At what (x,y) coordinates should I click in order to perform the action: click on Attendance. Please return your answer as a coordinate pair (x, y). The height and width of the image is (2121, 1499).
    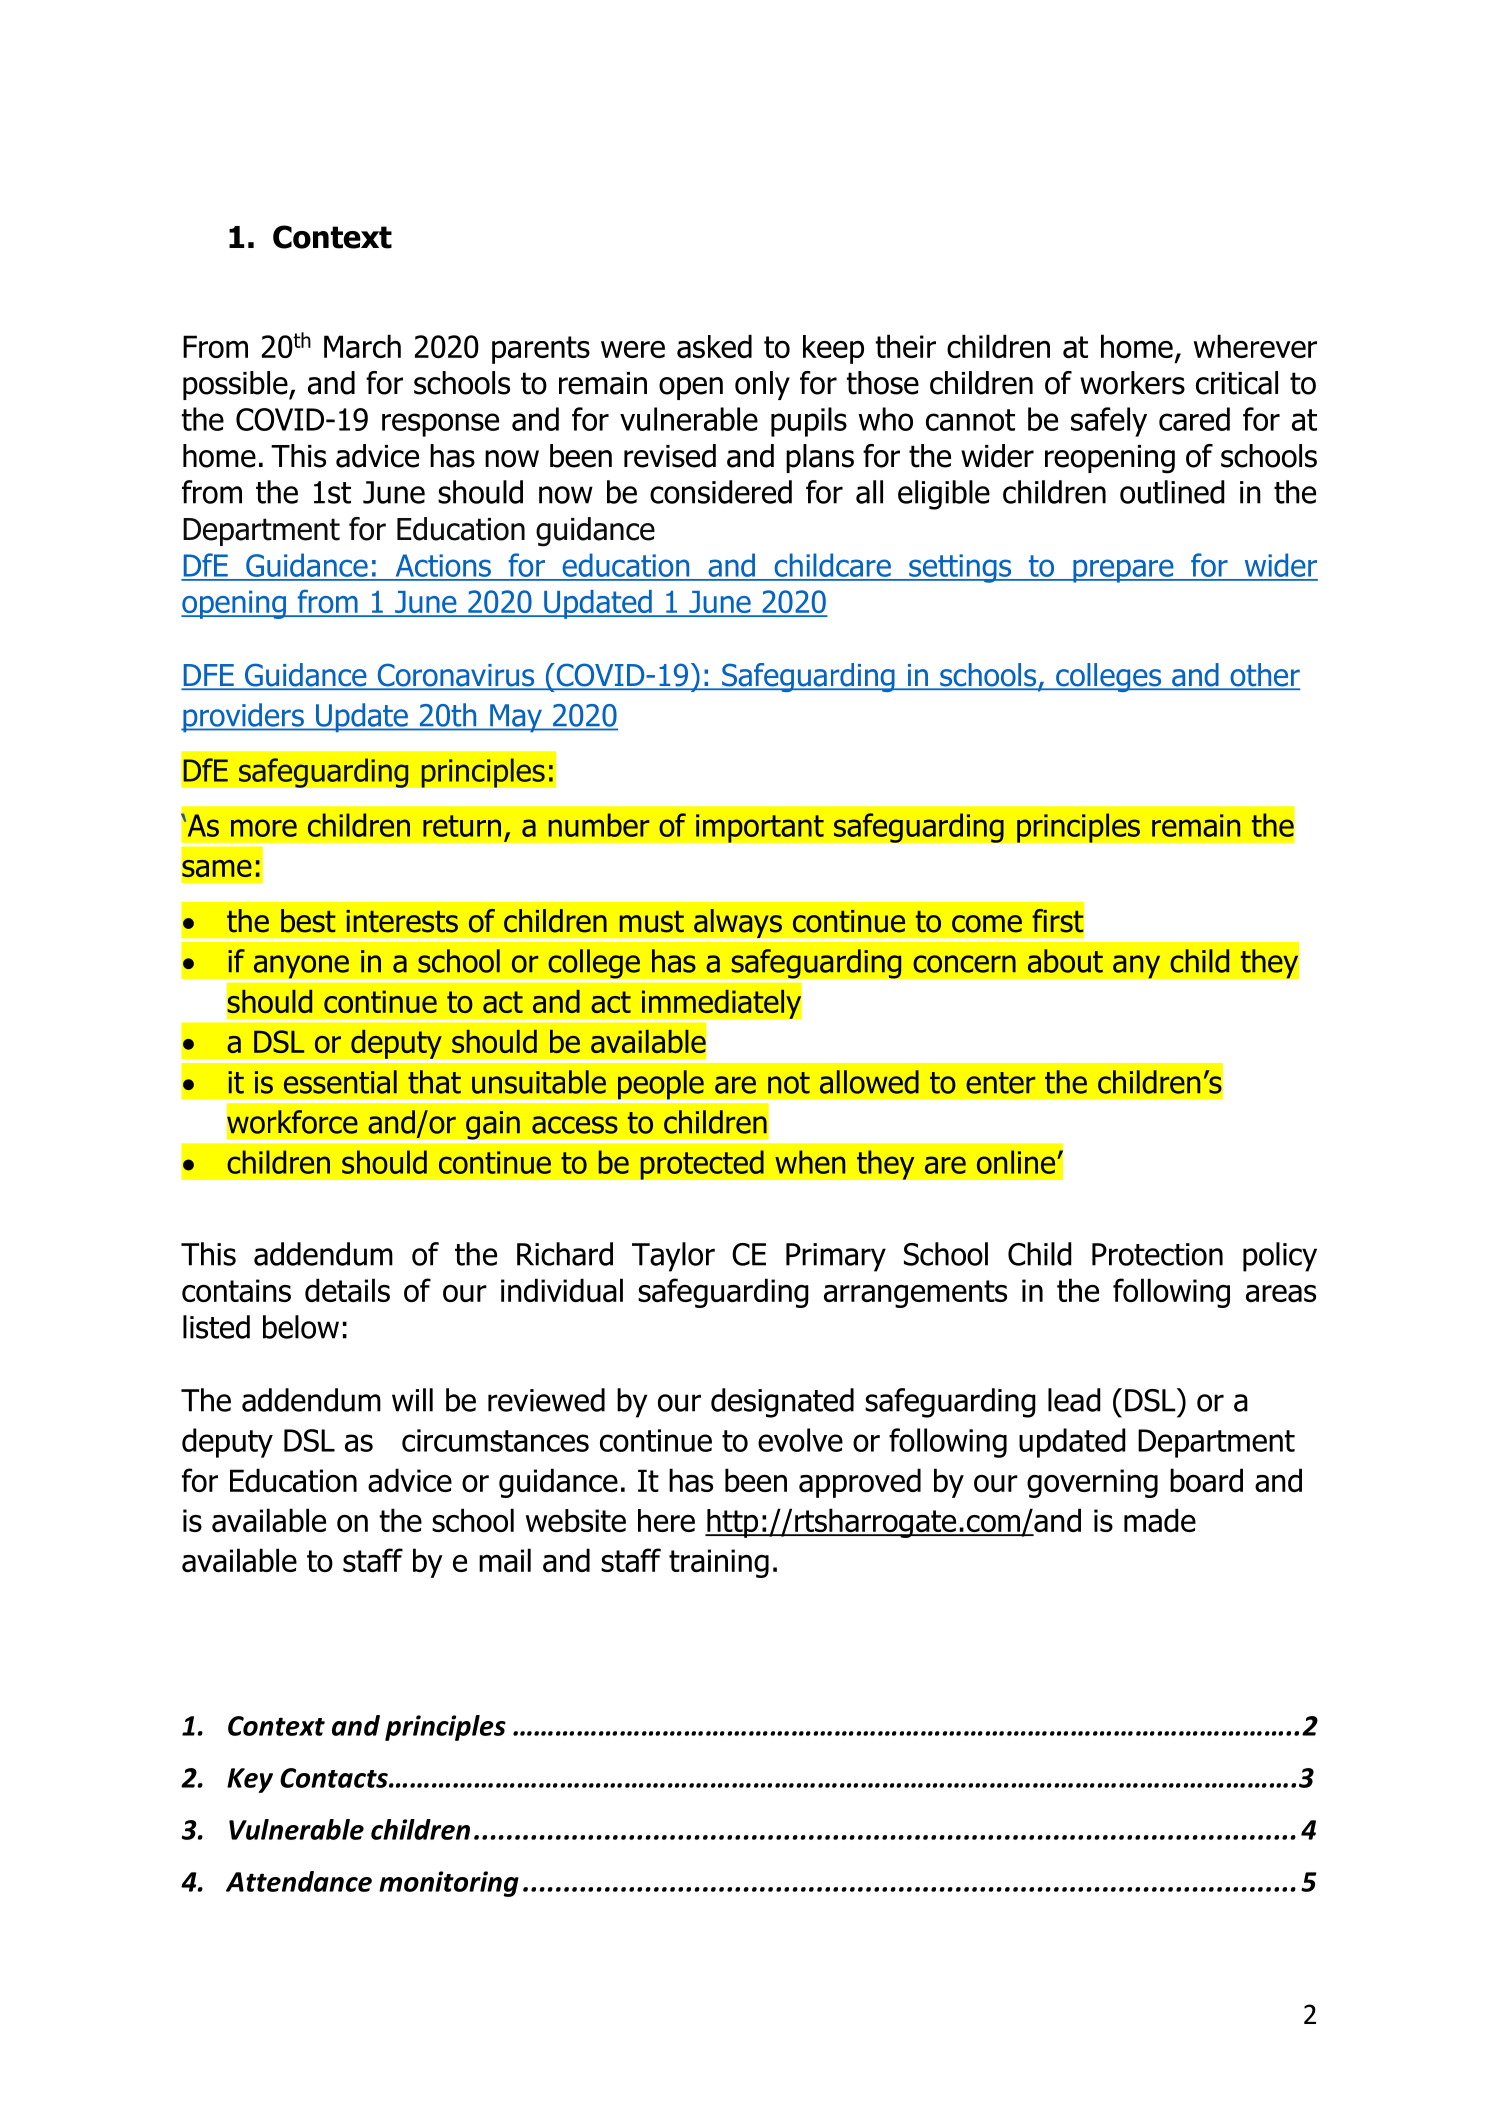
    Looking at the image, I should click on (299, 1881).
